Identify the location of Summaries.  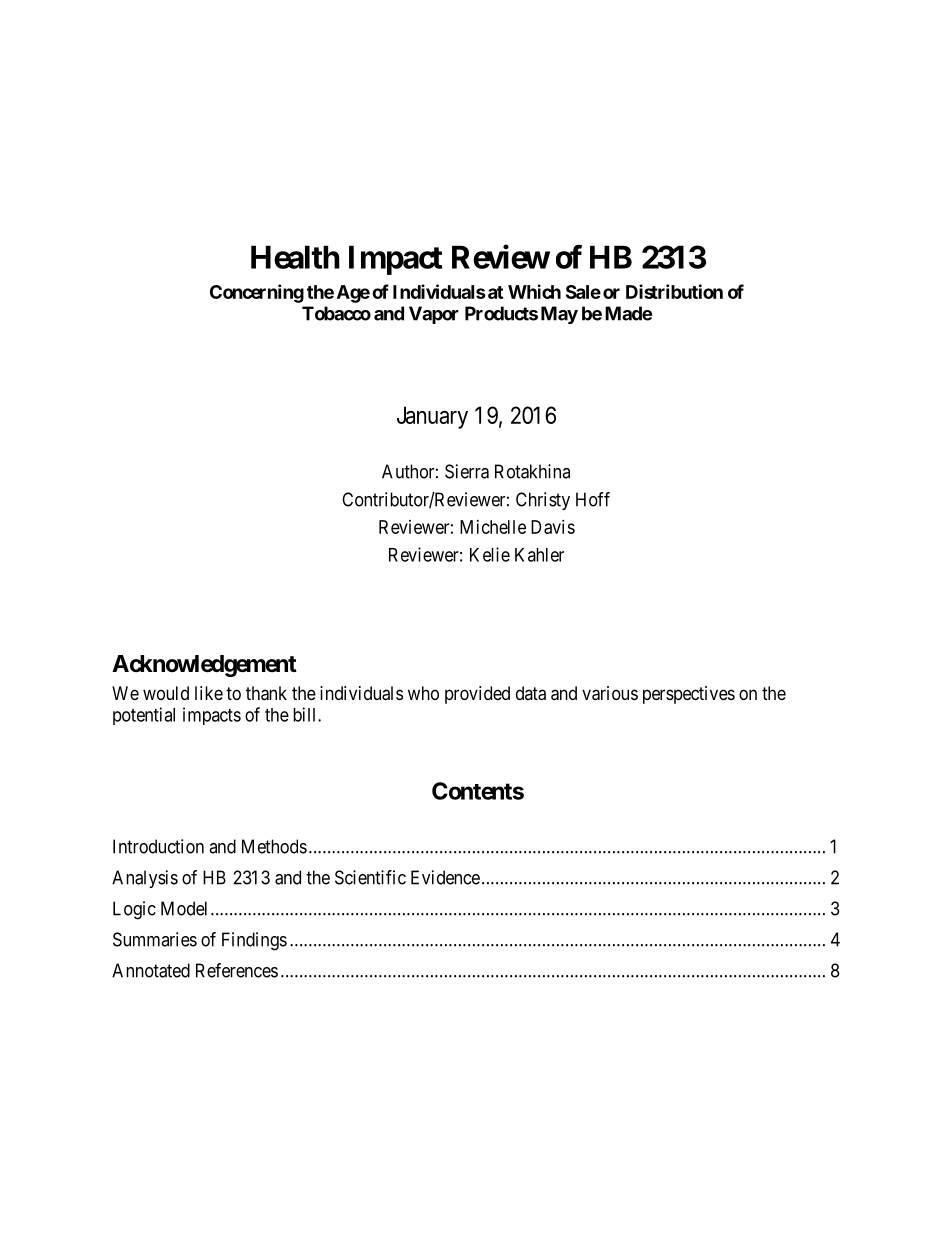
(155, 939).
